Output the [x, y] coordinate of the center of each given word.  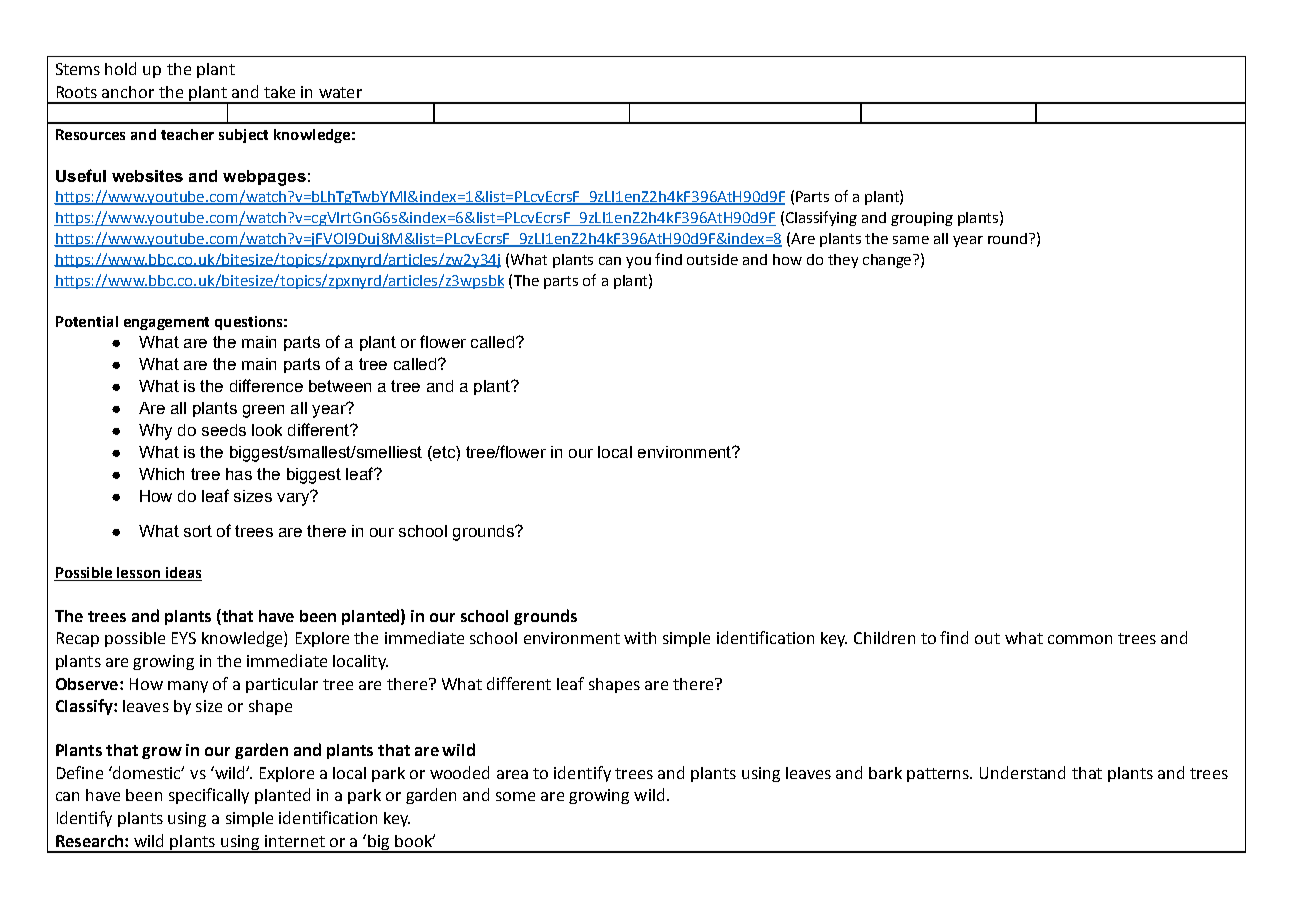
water [340, 92]
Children [884, 637]
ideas [182, 574]
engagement [166, 323]
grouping [922, 219]
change [888, 261]
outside [712, 259]
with [640, 638]
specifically [209, 796]
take [279, 92]
